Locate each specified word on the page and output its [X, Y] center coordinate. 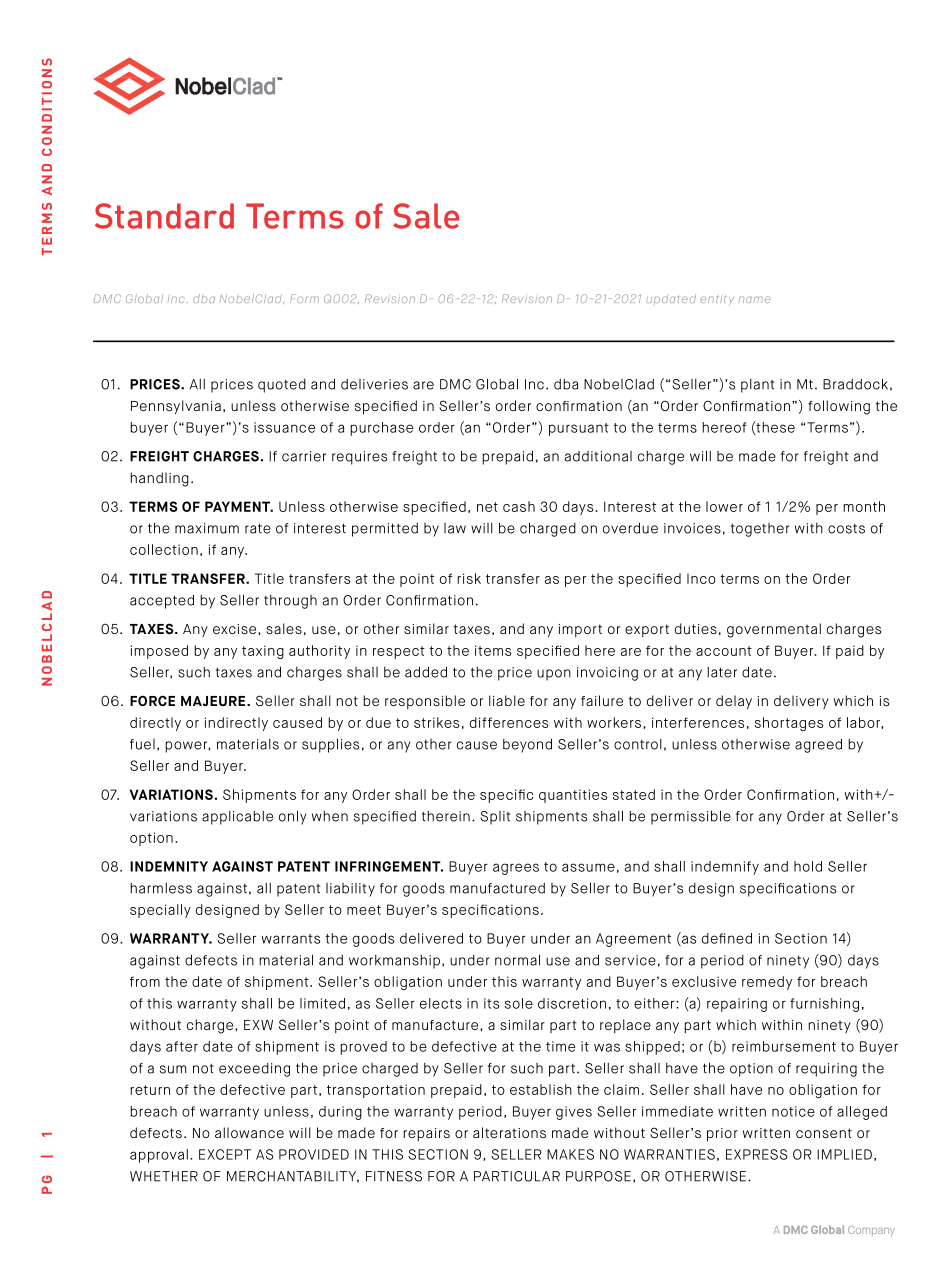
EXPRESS [757, 1154]
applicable [237, 818]
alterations [509, 1132]
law [455, 528]
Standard [164, 216]
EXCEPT [225, 1154]
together [760, 530]
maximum [207, 528]
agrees [516, 869]
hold [808, 866]
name [755, 299]
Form [304, 298]
